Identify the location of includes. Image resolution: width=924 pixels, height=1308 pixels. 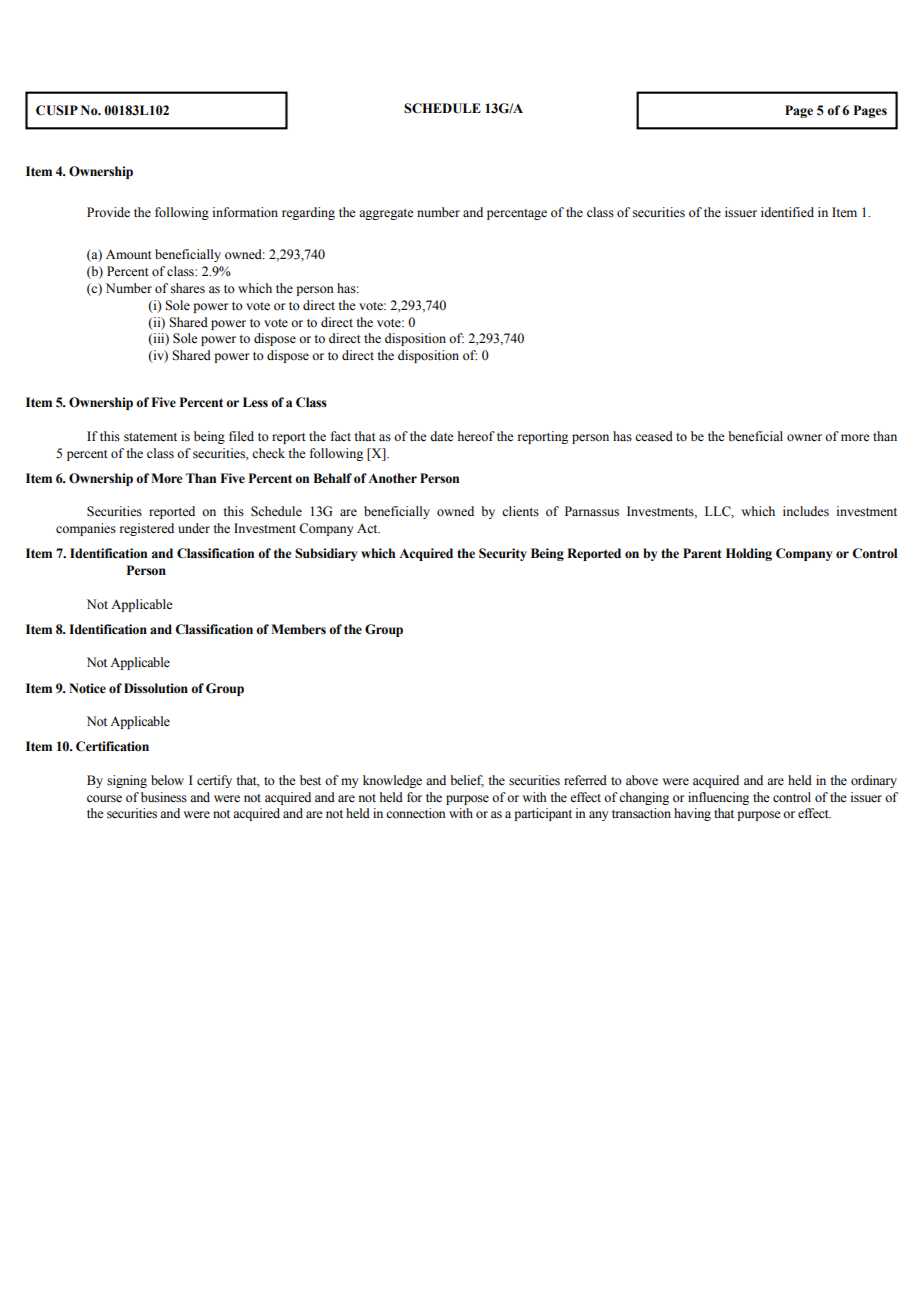
(806, 511).
